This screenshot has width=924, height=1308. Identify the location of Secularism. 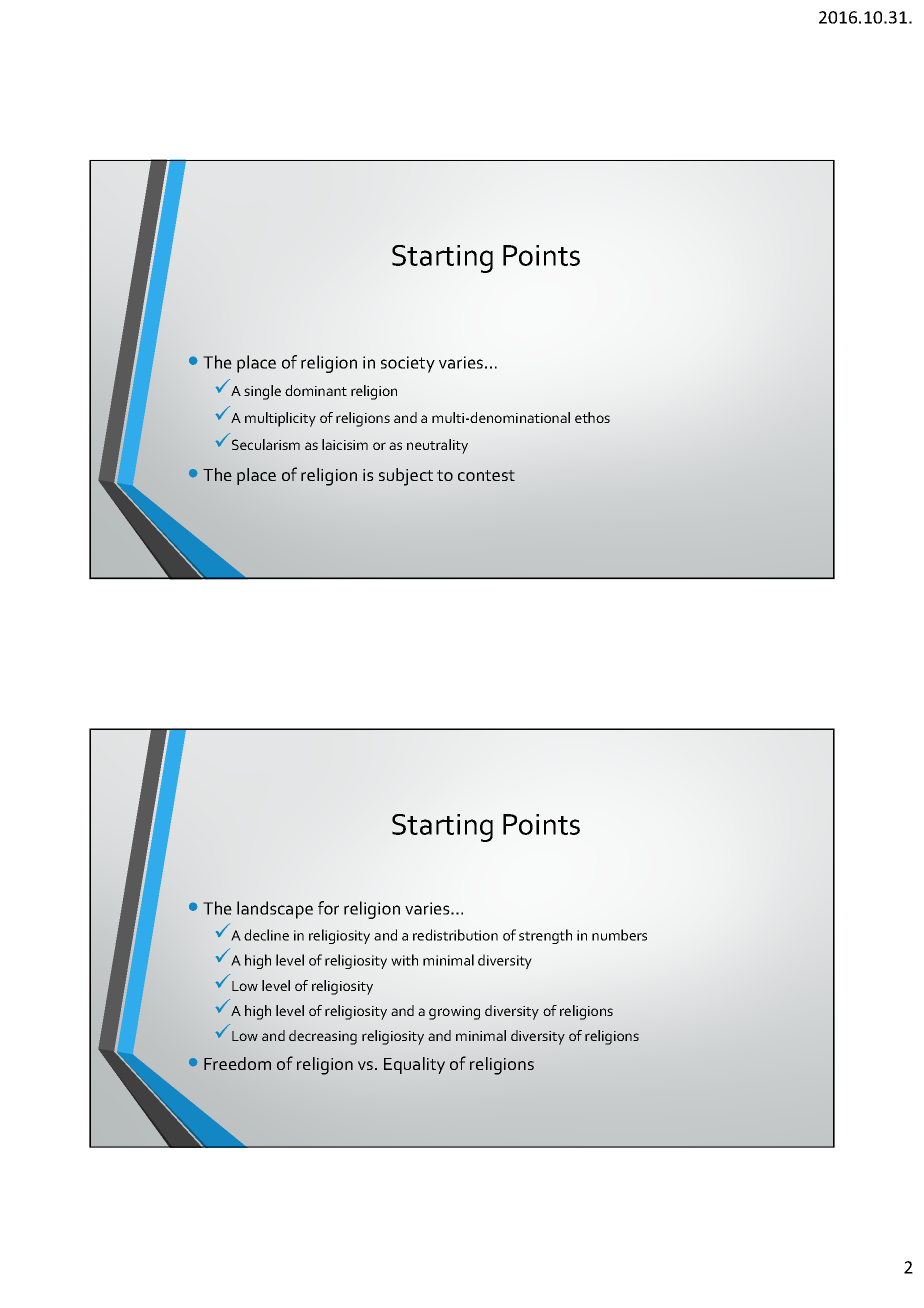
(266, 444).
